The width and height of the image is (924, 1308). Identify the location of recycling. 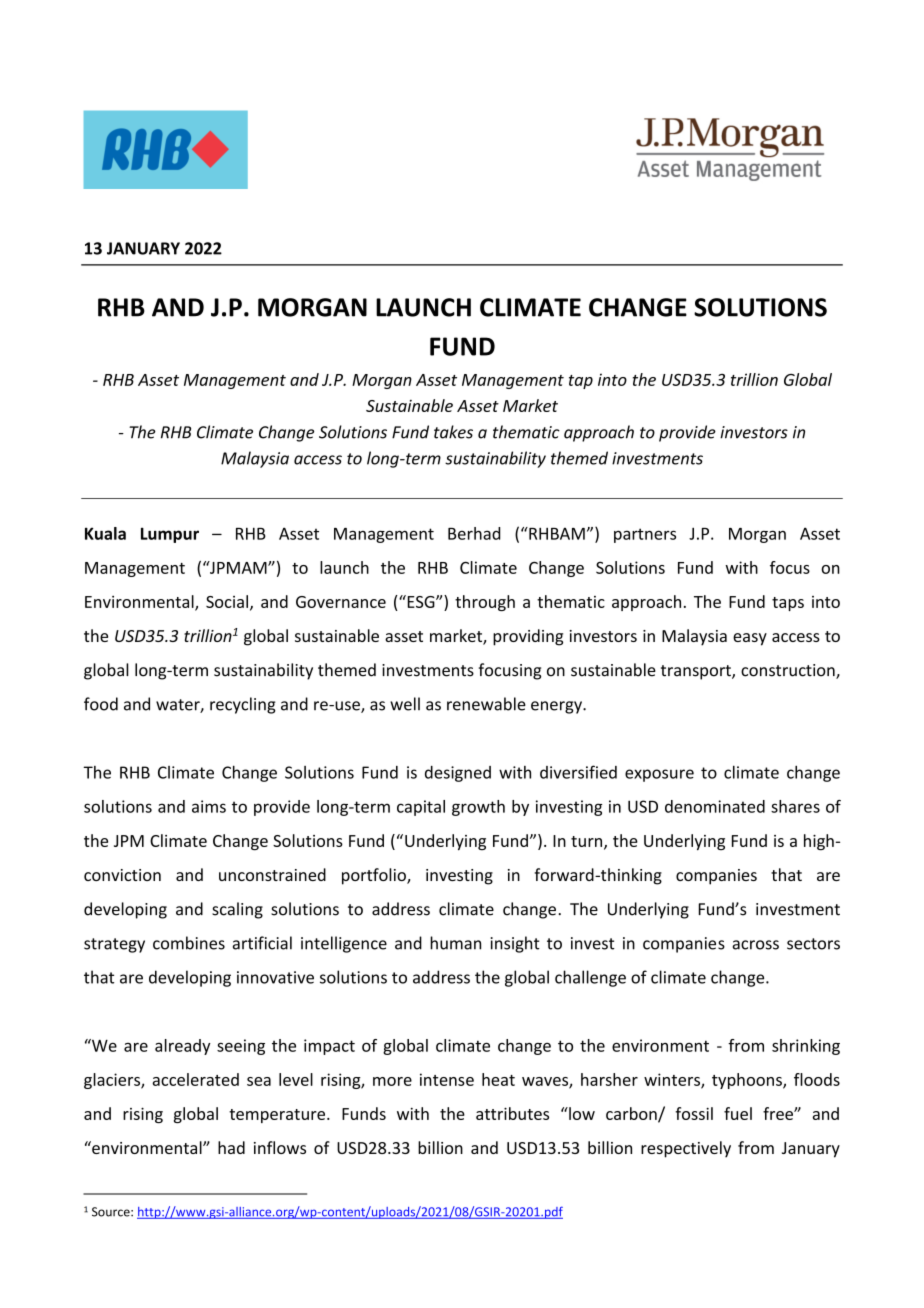
(243, 705).
